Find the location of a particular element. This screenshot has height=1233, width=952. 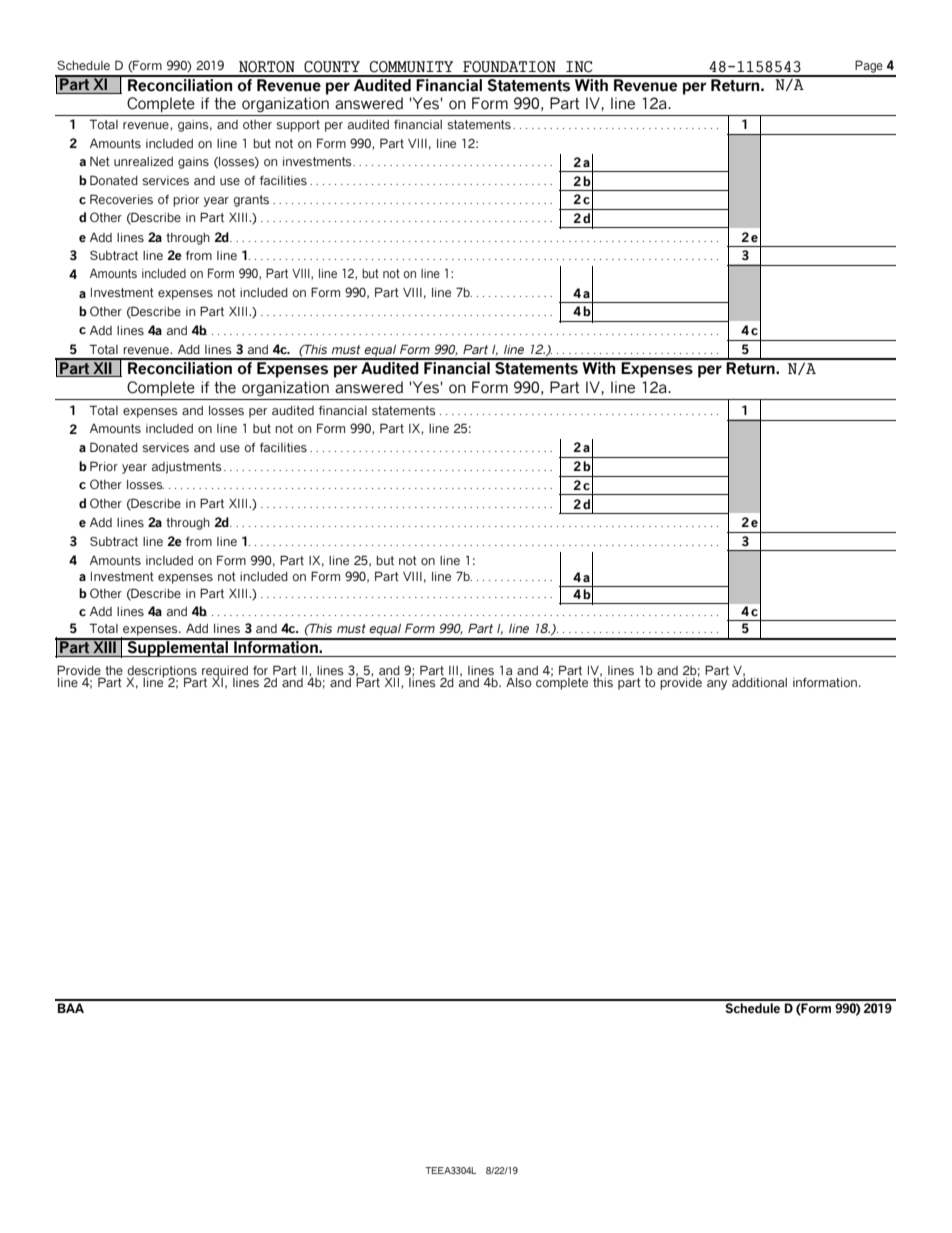

Also is located at coordinates (519, 682).
